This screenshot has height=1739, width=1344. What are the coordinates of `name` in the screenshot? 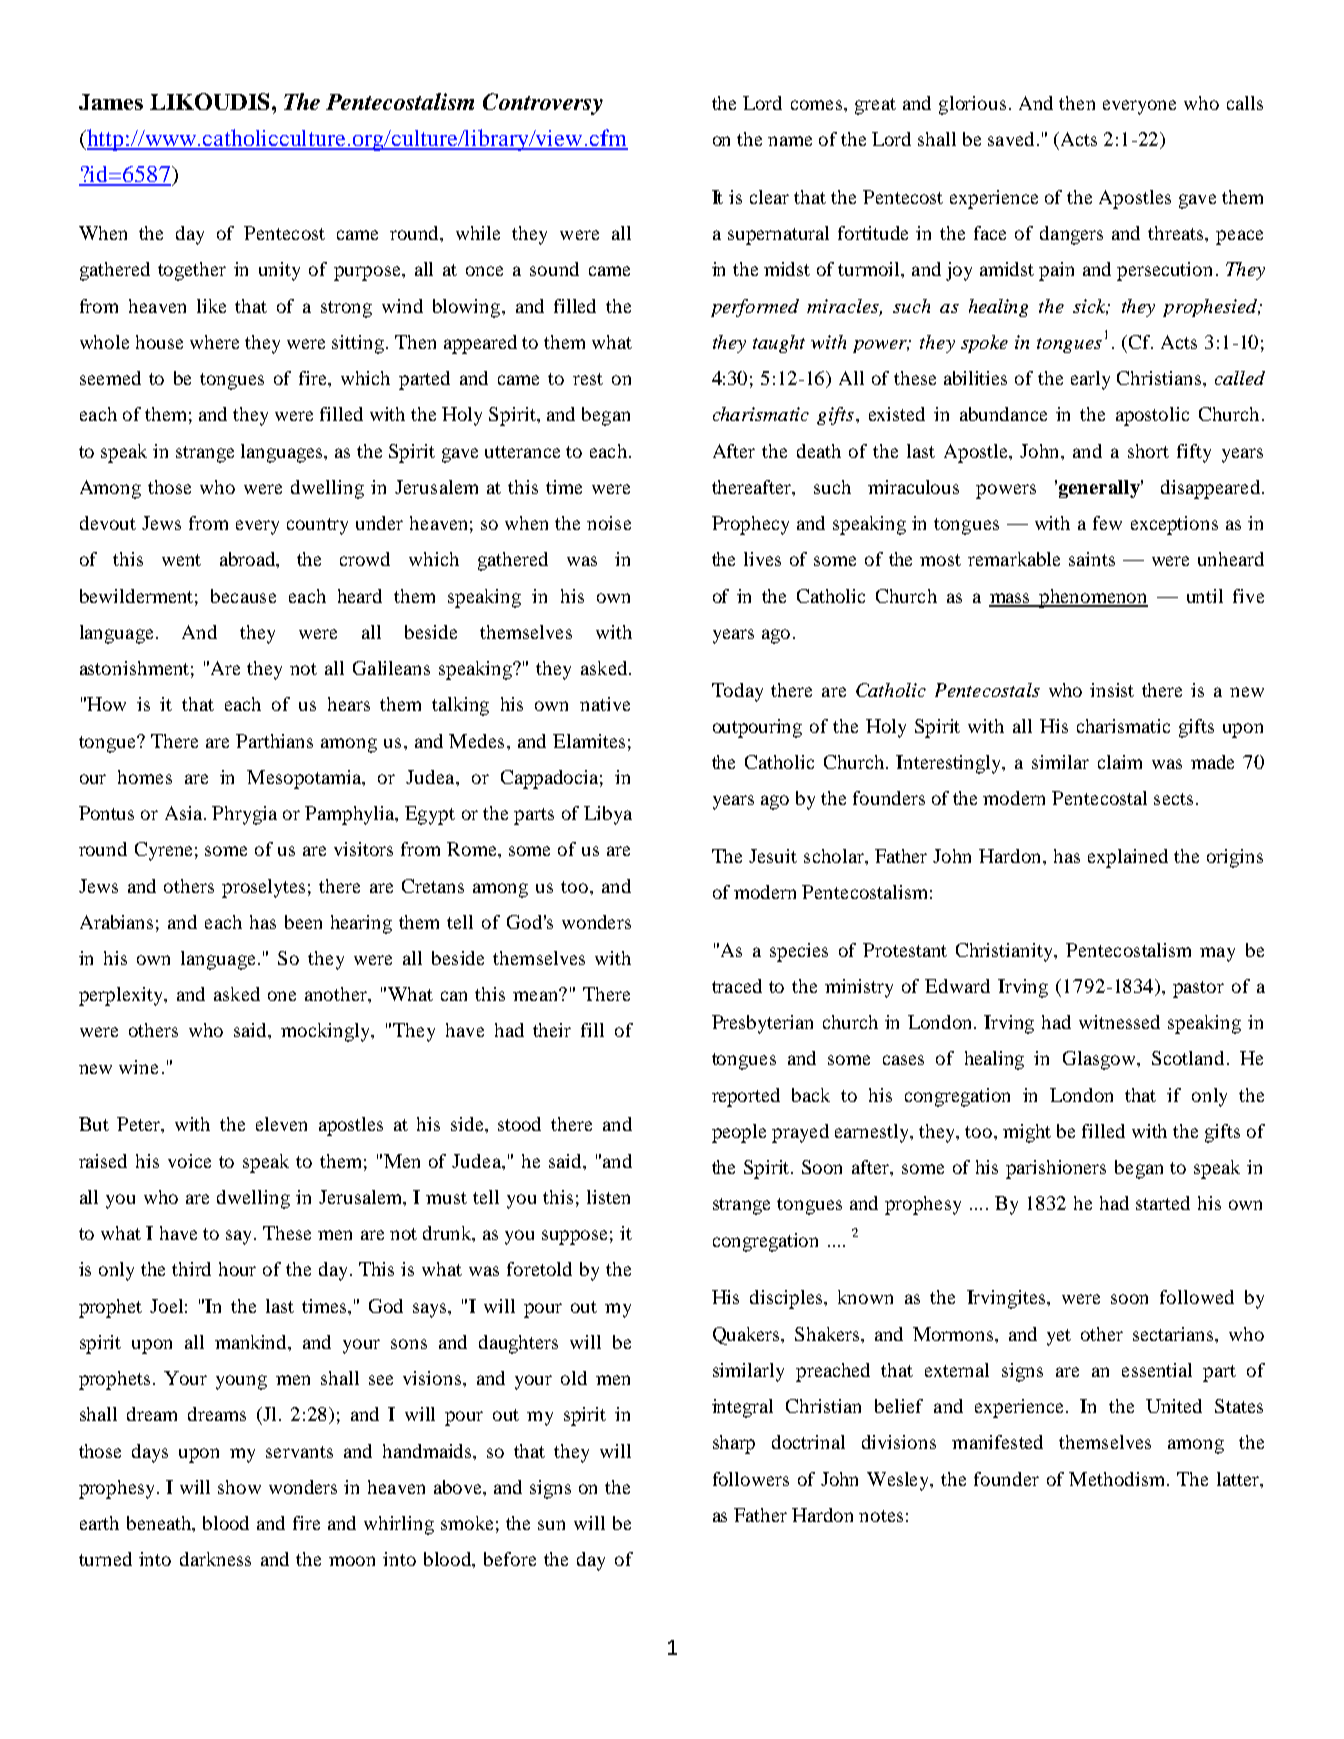 It's located at (790, 141).
